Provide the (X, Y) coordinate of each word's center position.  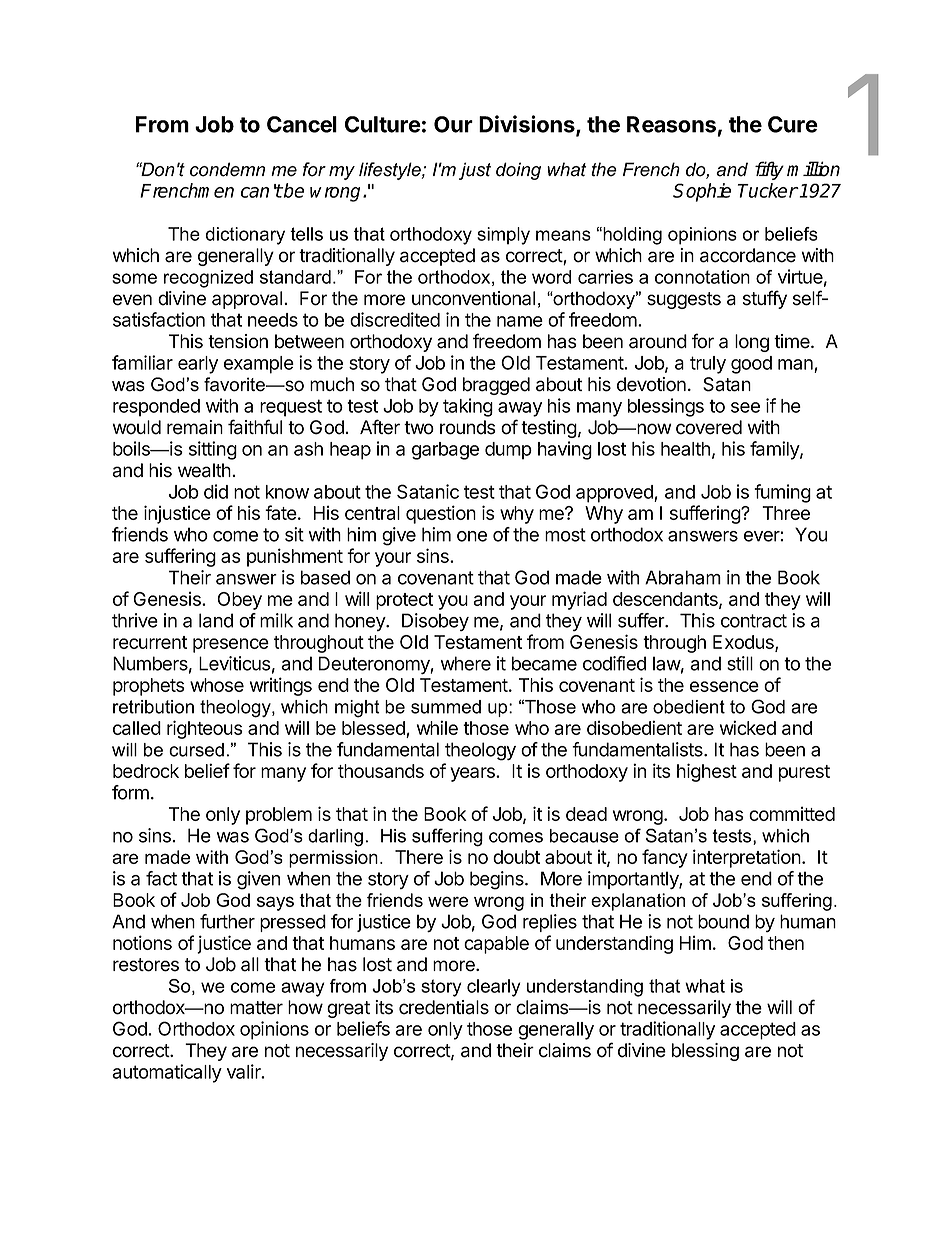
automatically (167, 1073)
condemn (227, 169)
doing (518, 171)
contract (754, 621)
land (216, 620)
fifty (769, 170)
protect (404, 601)
